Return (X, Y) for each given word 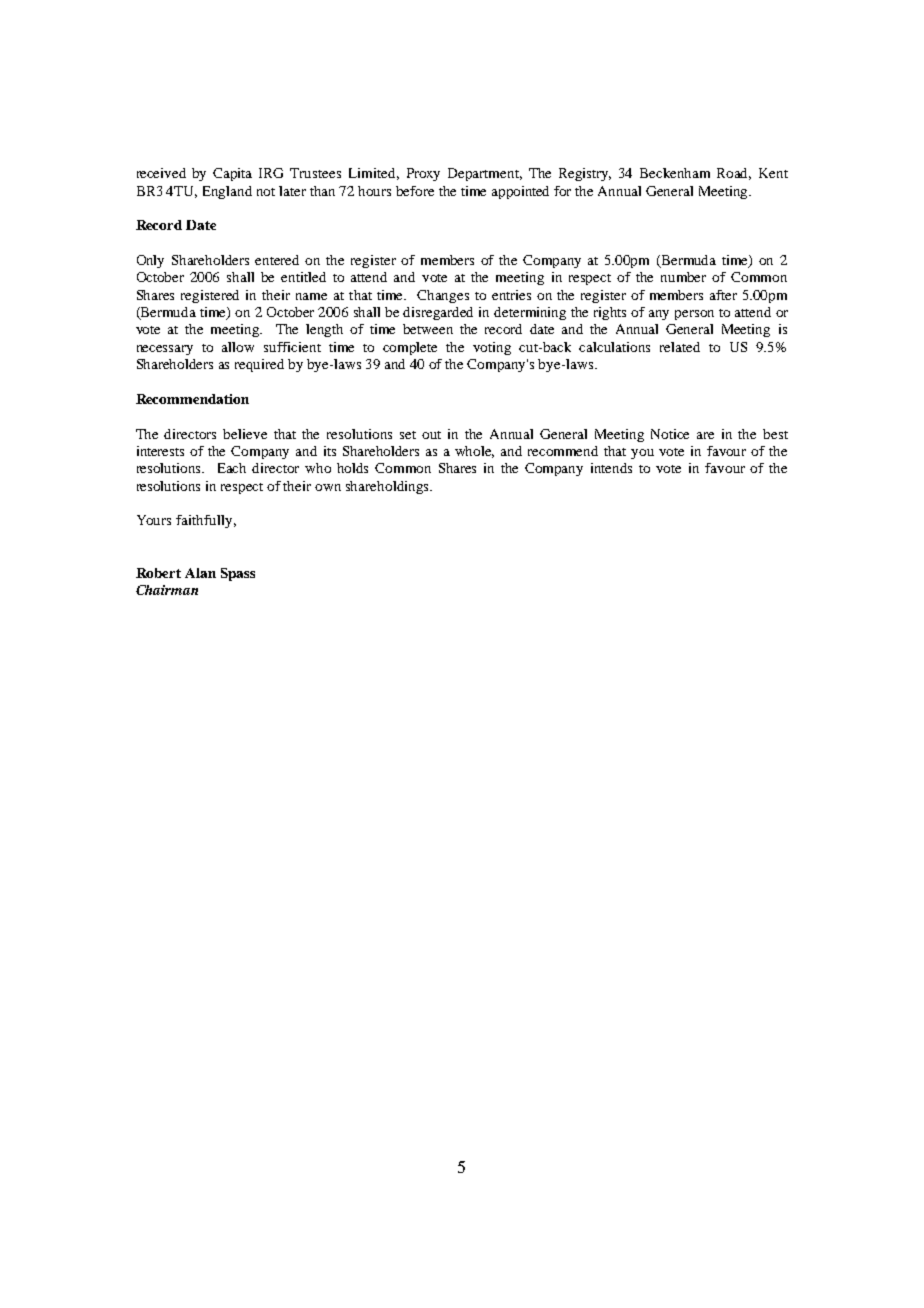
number (683, 277)
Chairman (167, 590)
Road (734, 174)
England (227, 192)
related (680, 347)
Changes (443, 296)
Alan (200, 573)
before (415, 191)
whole (474, 452)
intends (611, 468)
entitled (303, 277)
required (259, 365)
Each (232, 468)
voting (492, 348)
